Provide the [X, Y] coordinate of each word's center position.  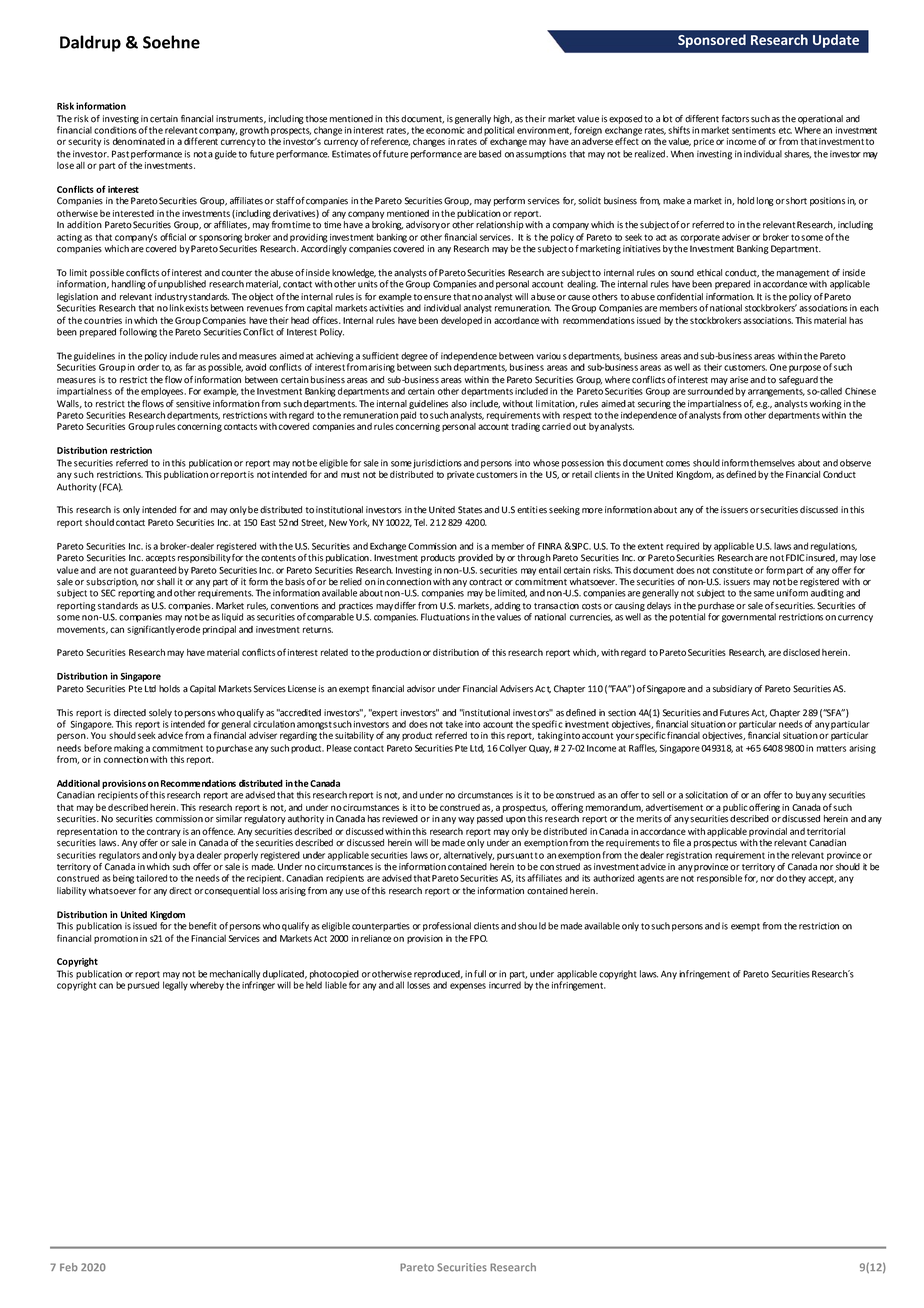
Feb [69, 1267]
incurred [505, 985]
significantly [151, 630]
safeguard [798, 380]
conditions [115, 130]
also [459, 404]
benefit [203, 926]
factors [735, 119]
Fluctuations [445, 617]
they [797, 879]
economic [445, 130]
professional [447, 926]
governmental [749, 618]
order [148, 367]
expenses [468, 987]
